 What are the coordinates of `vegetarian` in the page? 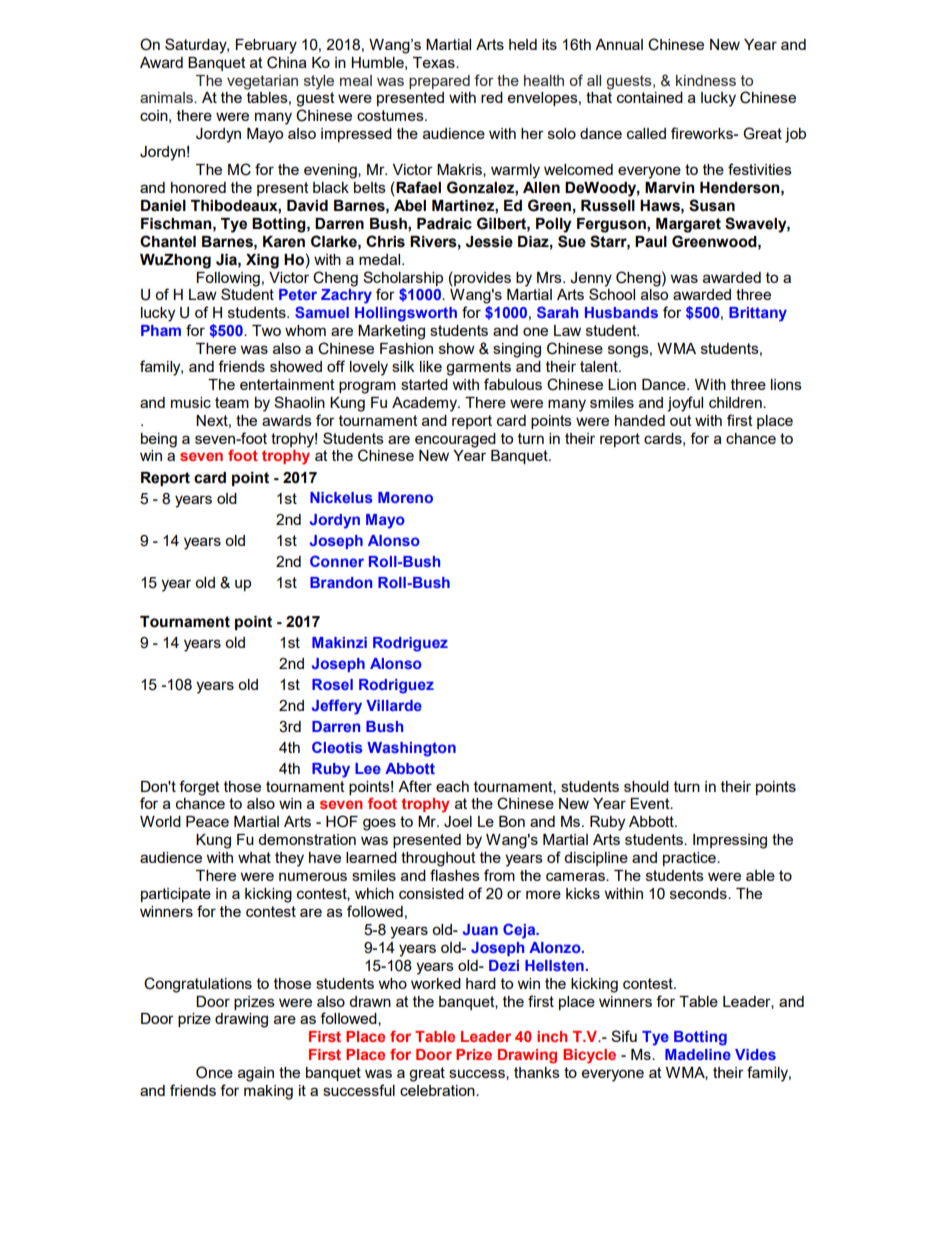 It's located at (262, 82).
